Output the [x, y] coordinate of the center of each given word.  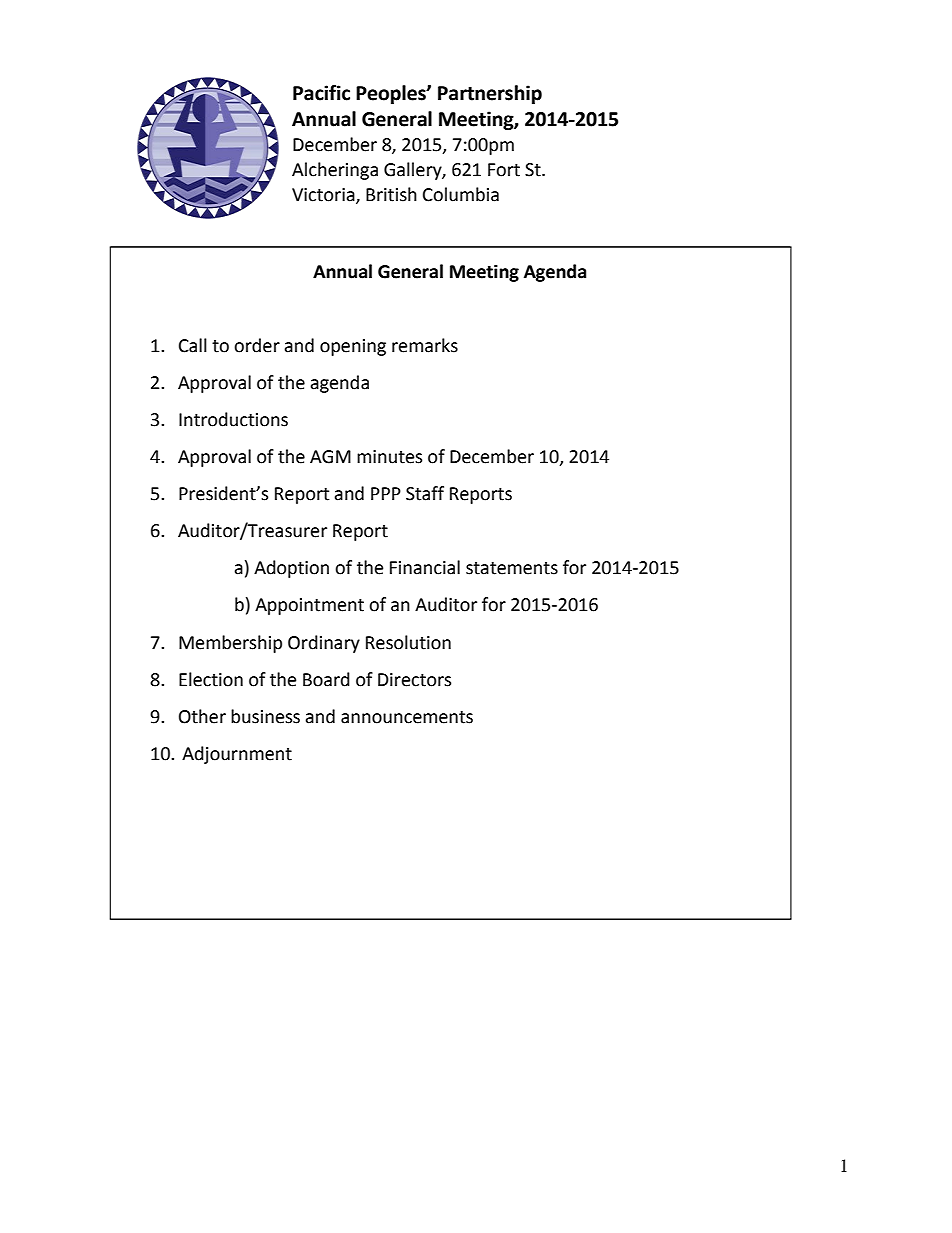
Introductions [233, 419]
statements [512, 568]
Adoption [291, 569]
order [257, 345]
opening [353, 347]
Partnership [490, 94]
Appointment [309, 606]
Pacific [321, 93]
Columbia [461, 194]
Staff [425, 493]
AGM [330, 457]
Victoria [324, 195]
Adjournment [237, 755]
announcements [407, 717]
